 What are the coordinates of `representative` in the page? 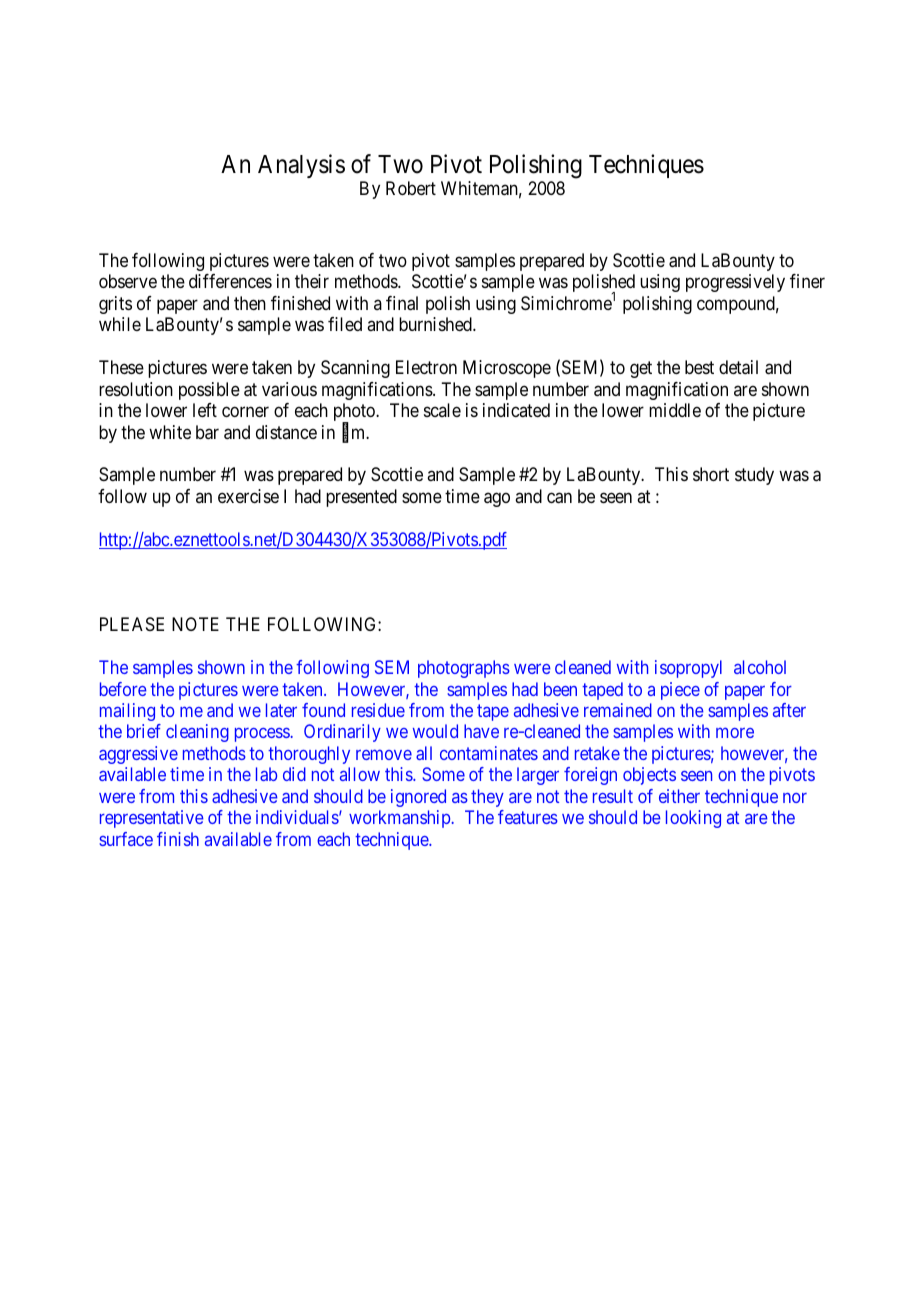 It's located at (152, 819).
